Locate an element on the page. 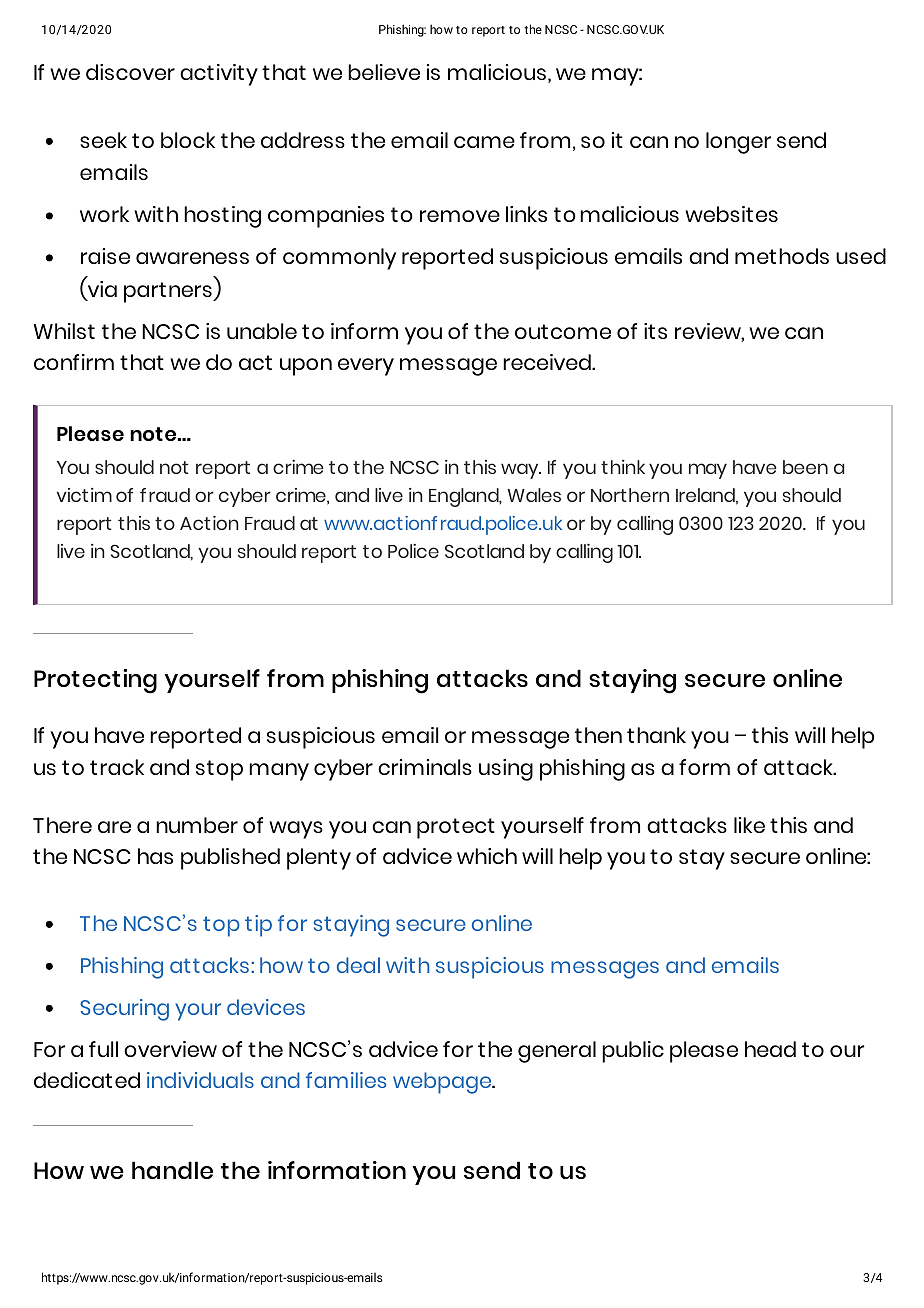  came is located at coordinates (484, 142).
